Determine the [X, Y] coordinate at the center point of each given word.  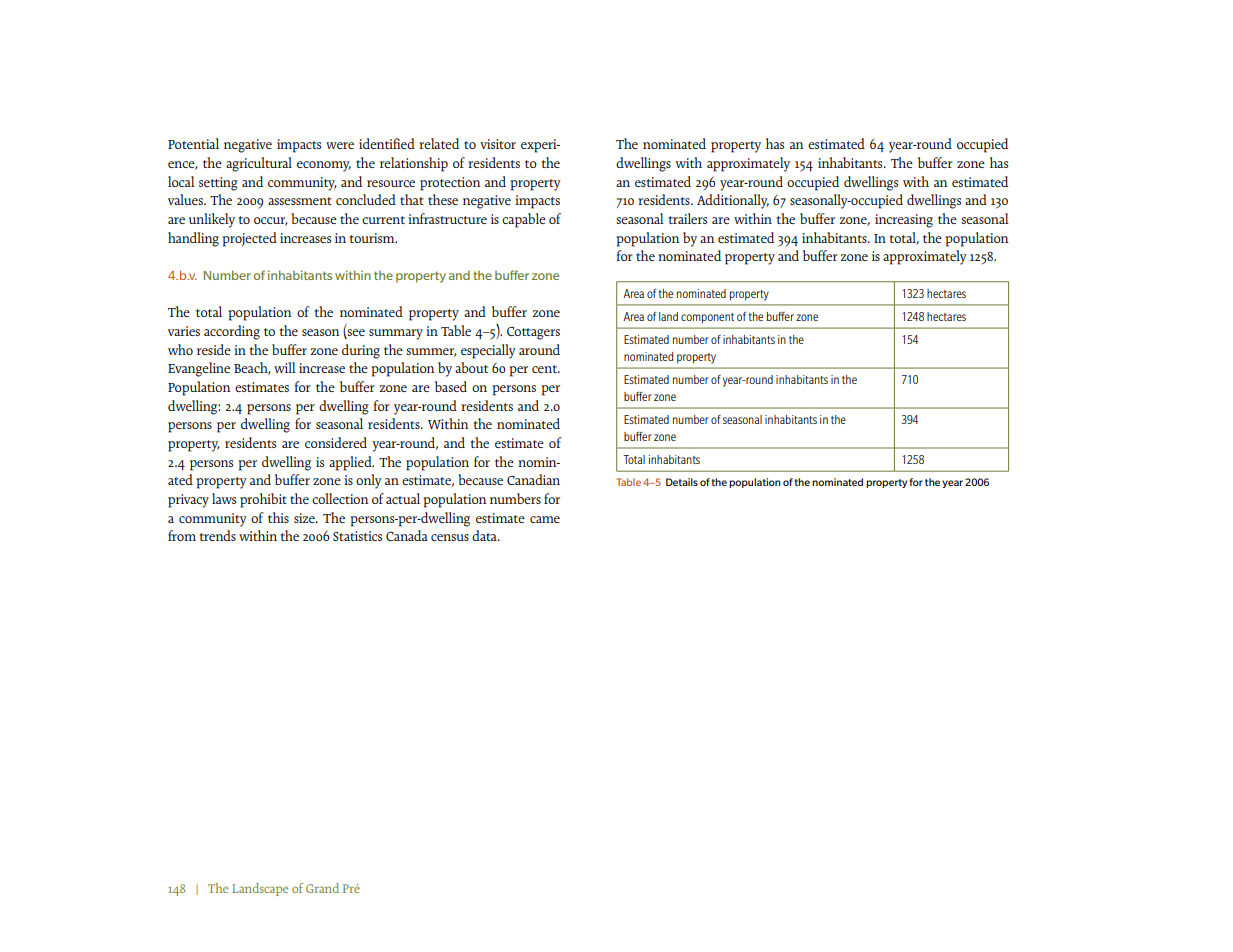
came [545, 519]
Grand [322, 888]
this [278, 517]
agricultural [259, 164]
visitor [498, 144]
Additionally [733, 201]
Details [682, 482]
